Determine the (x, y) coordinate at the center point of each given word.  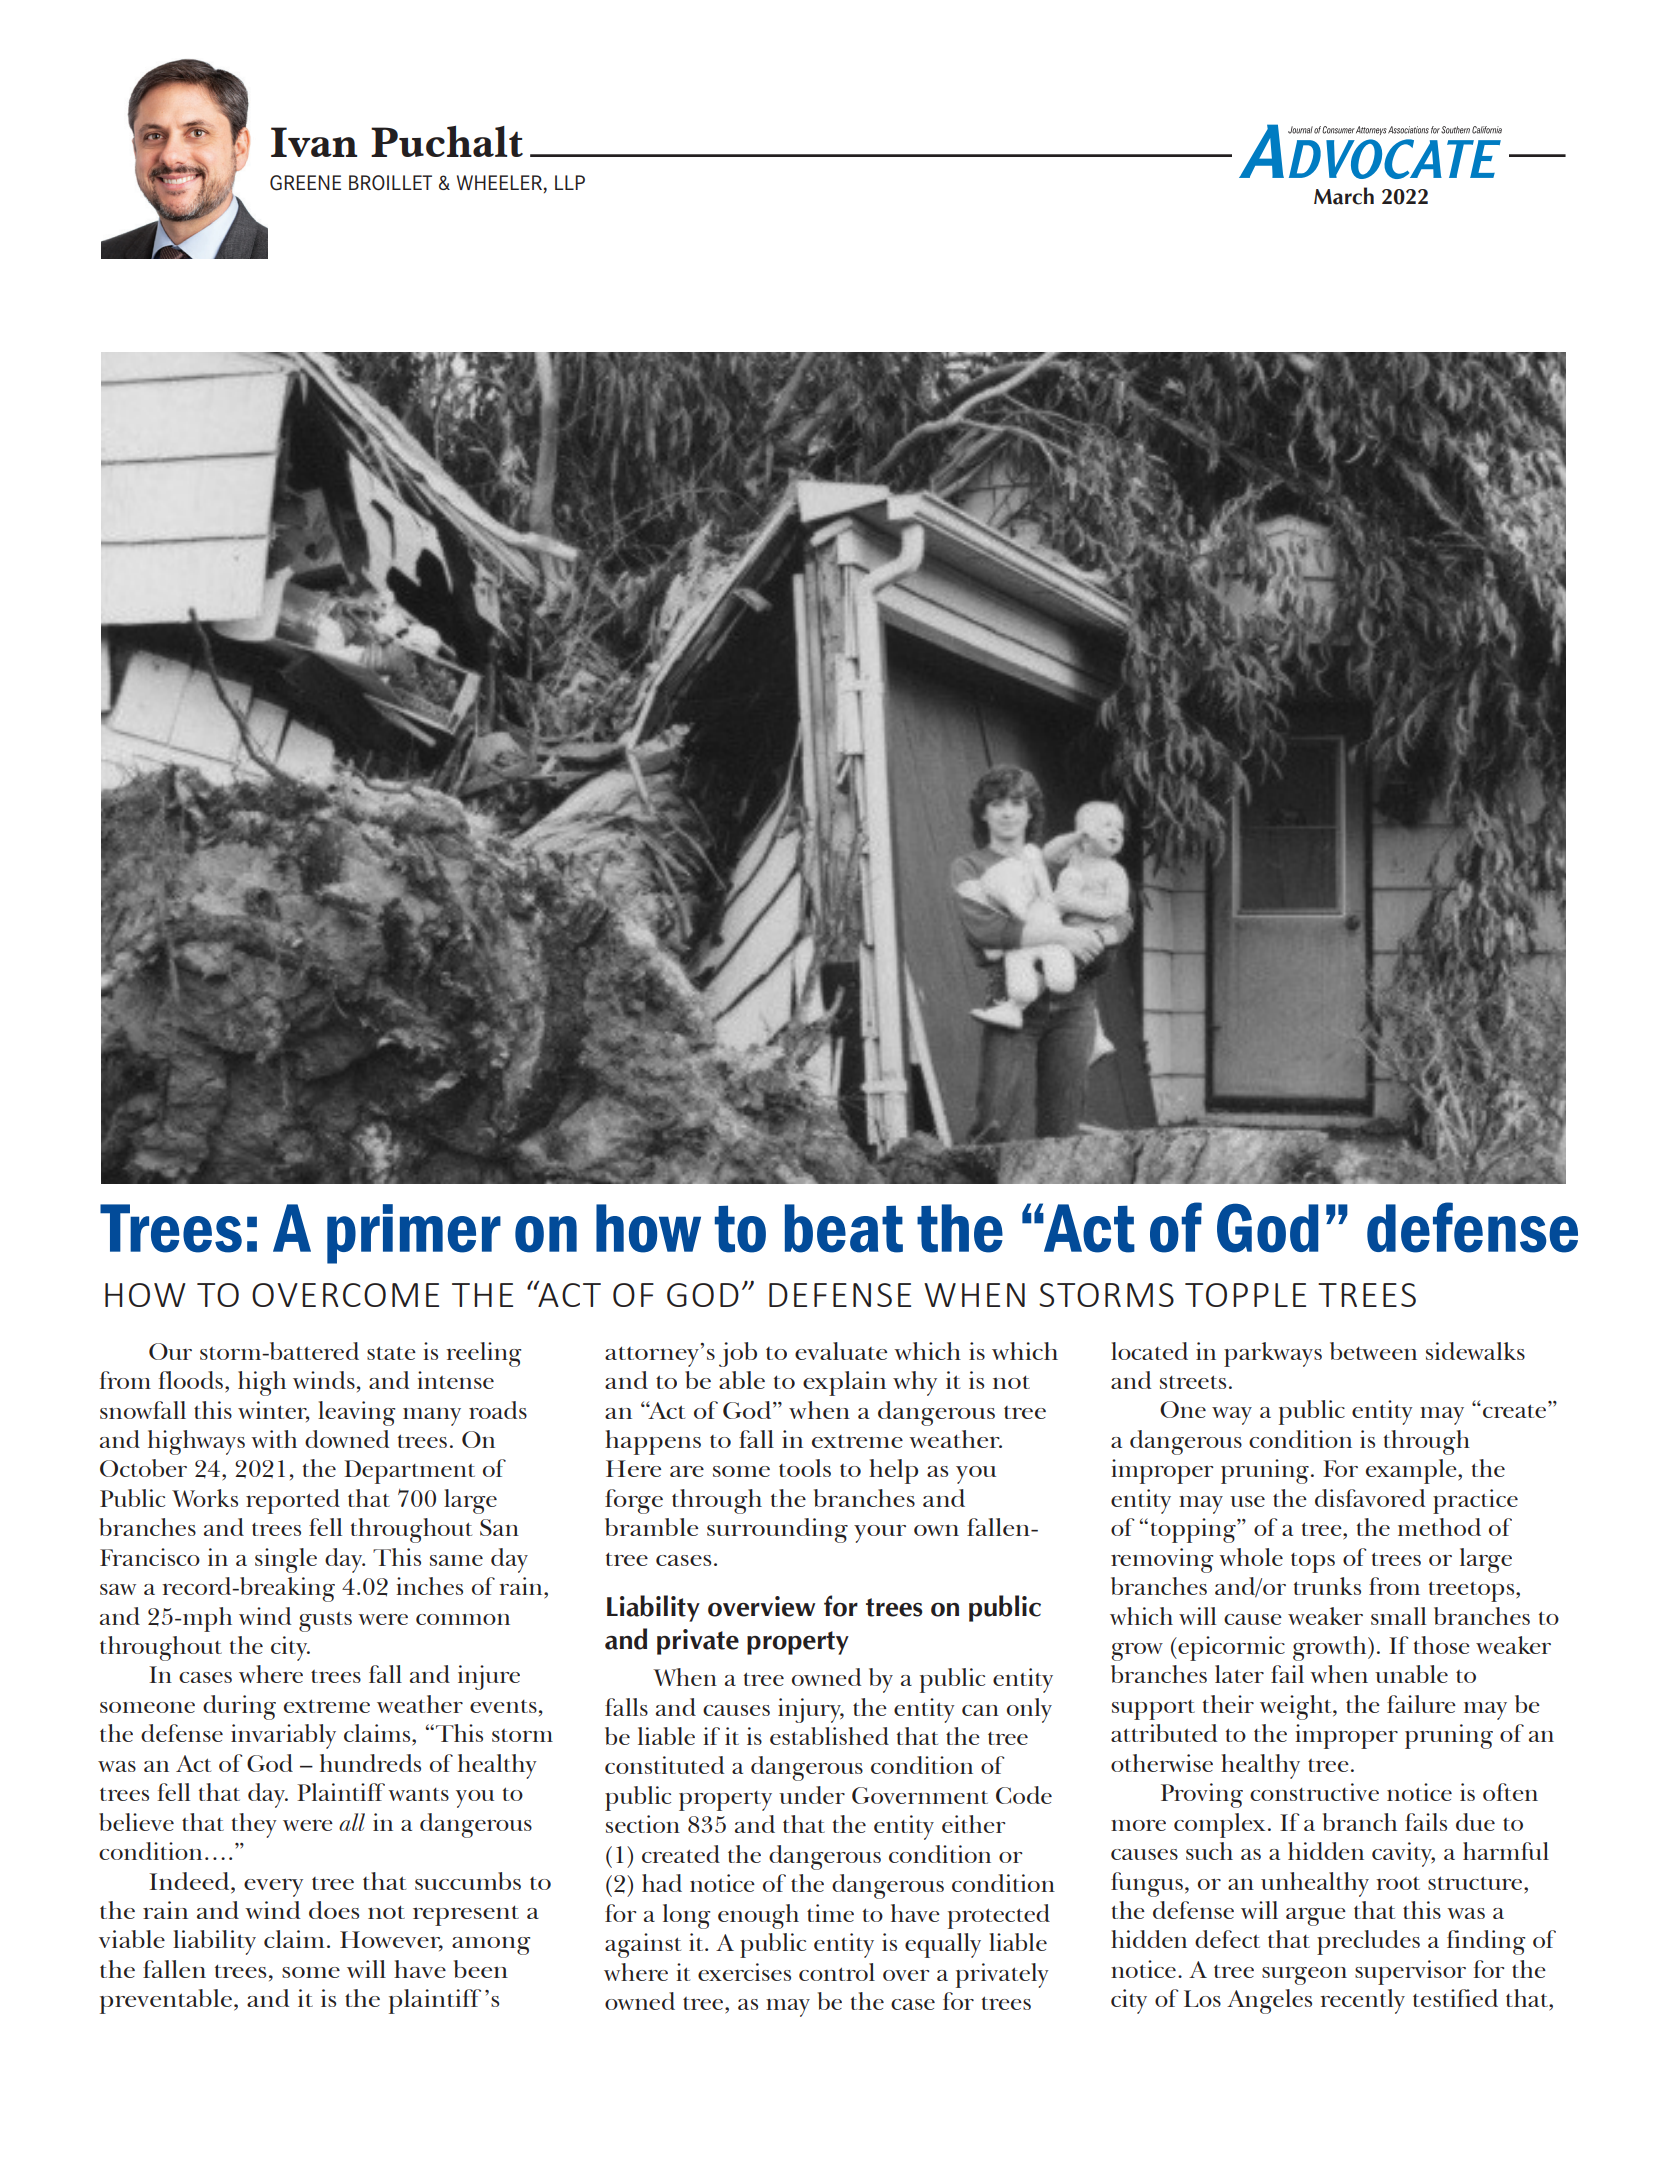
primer (414, 1234)
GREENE (305, 183)
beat (844, 1228)
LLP (570, 182)
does (334, 1910)
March (1344, 196)
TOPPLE (1245, 1295)
